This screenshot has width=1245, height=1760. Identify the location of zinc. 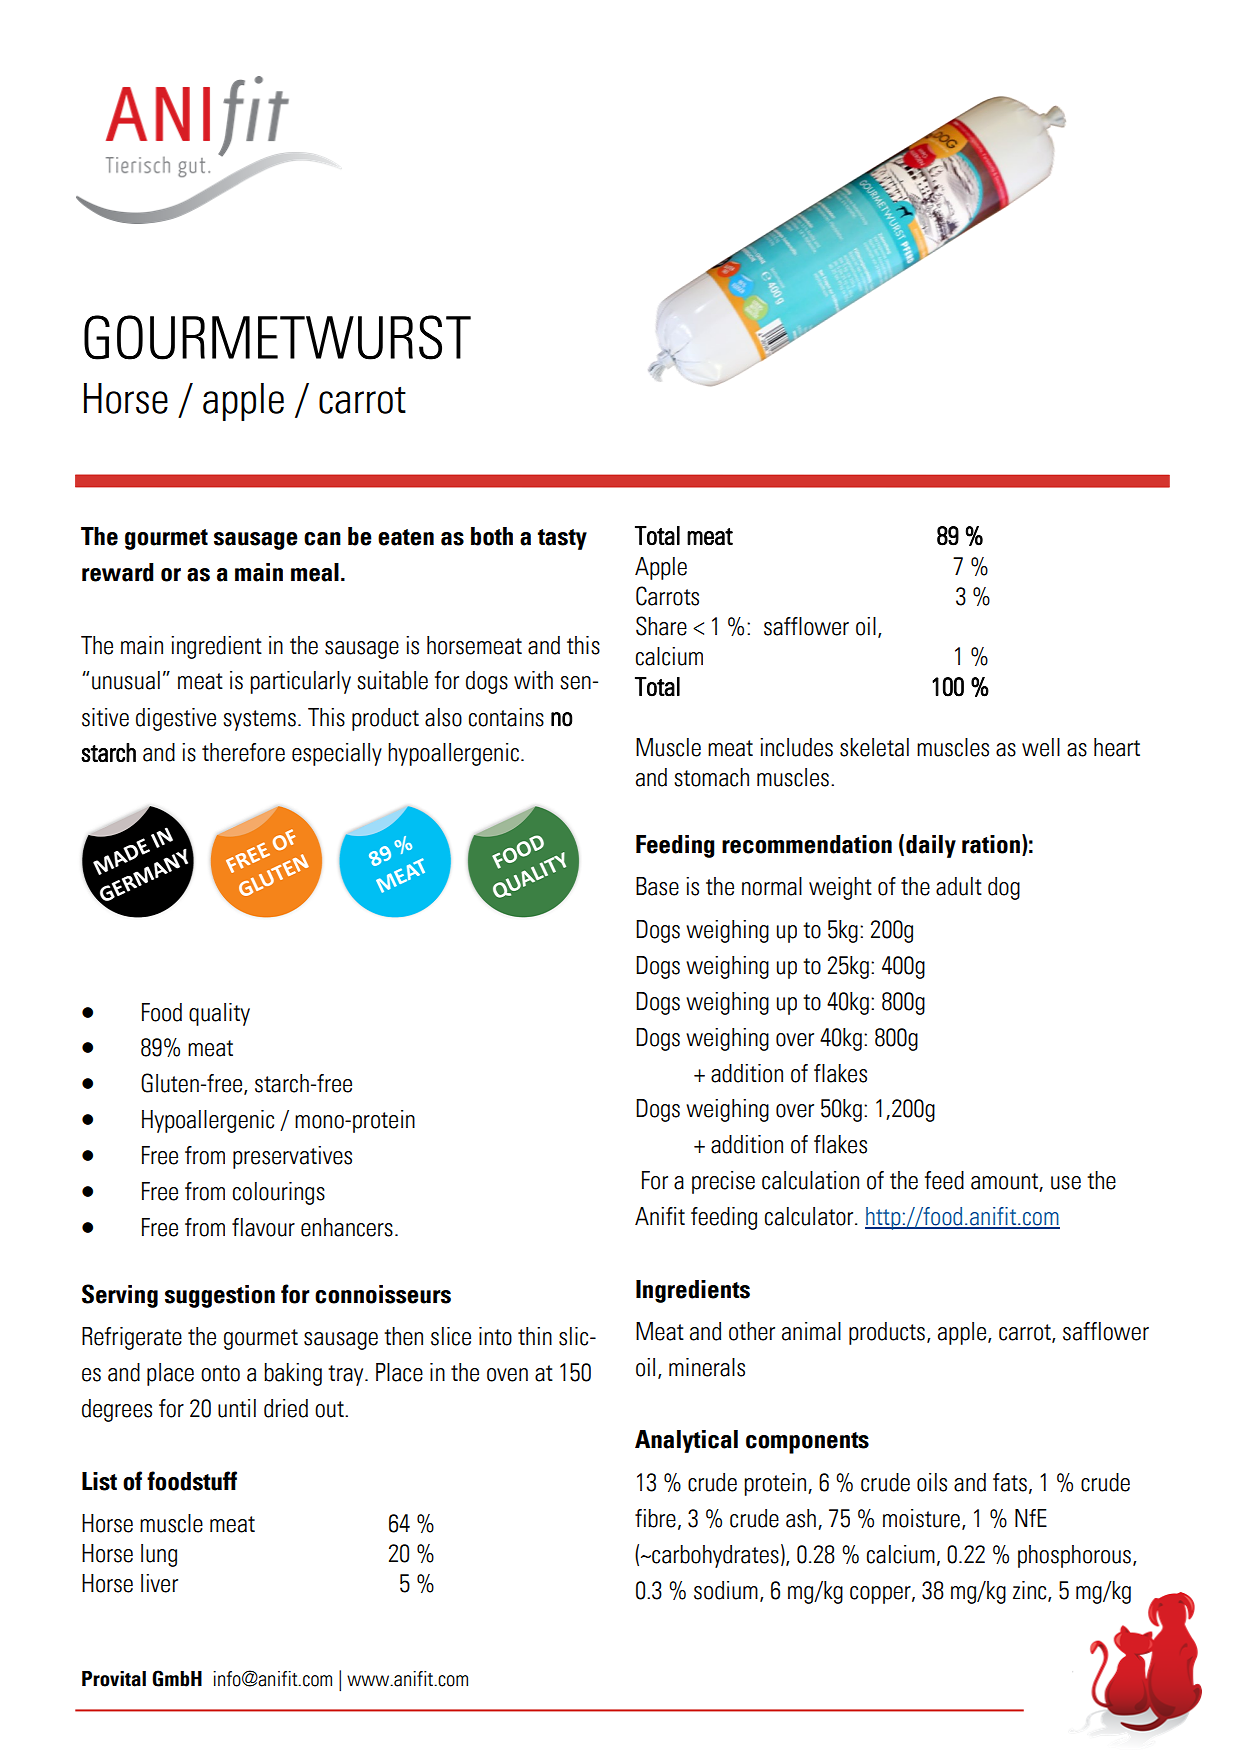
(1031, 1591).
